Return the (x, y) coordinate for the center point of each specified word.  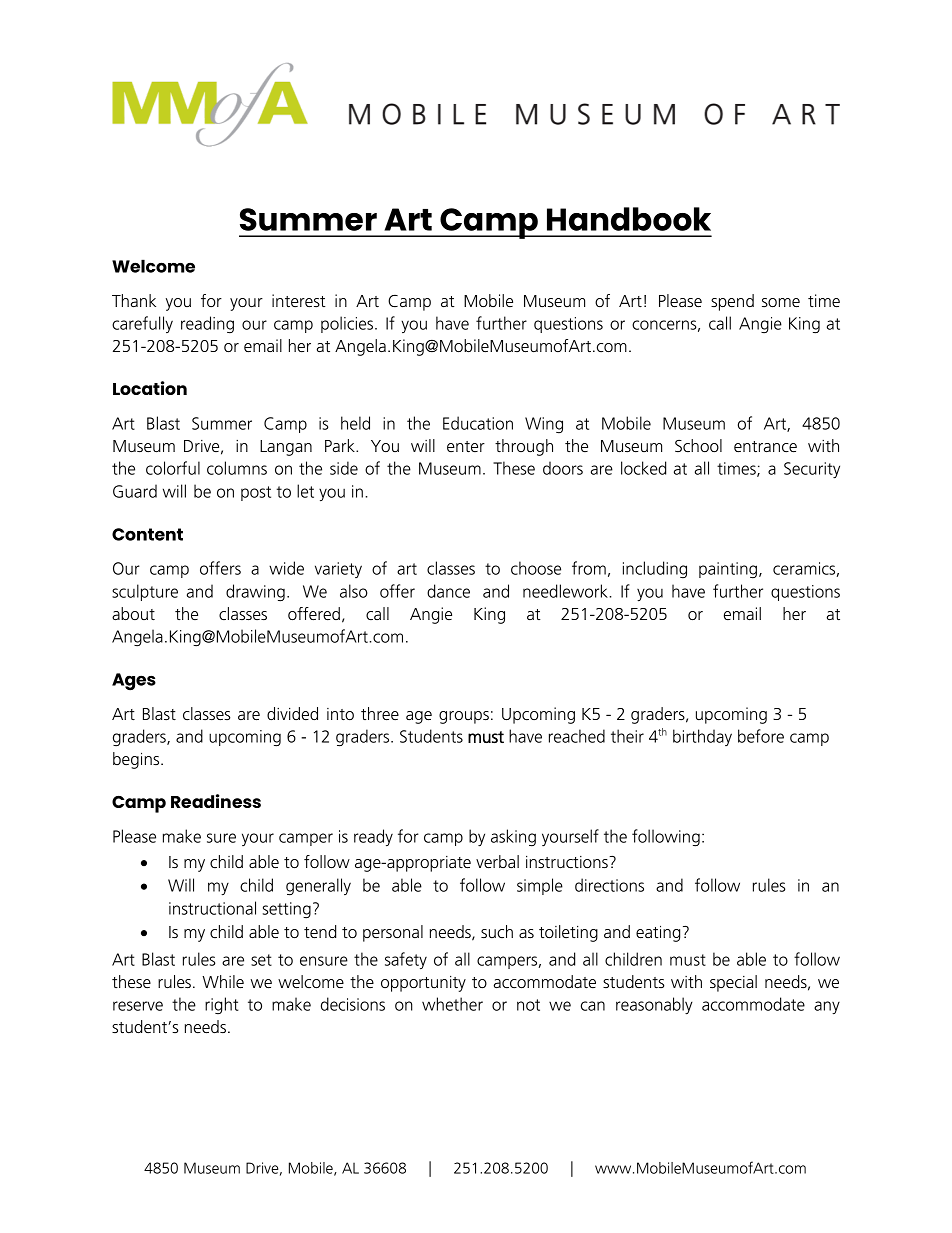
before (761, 736)
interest (299, 300)
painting (728, 570)
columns (237, 468)
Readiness (216, 801)
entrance (765, 446)
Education (478, 423)
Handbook (629, 219)
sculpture (145, 592)
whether (452, 1004)
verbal (497, 861)
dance (448, 591)
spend (732, 302)
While (223, 981)
